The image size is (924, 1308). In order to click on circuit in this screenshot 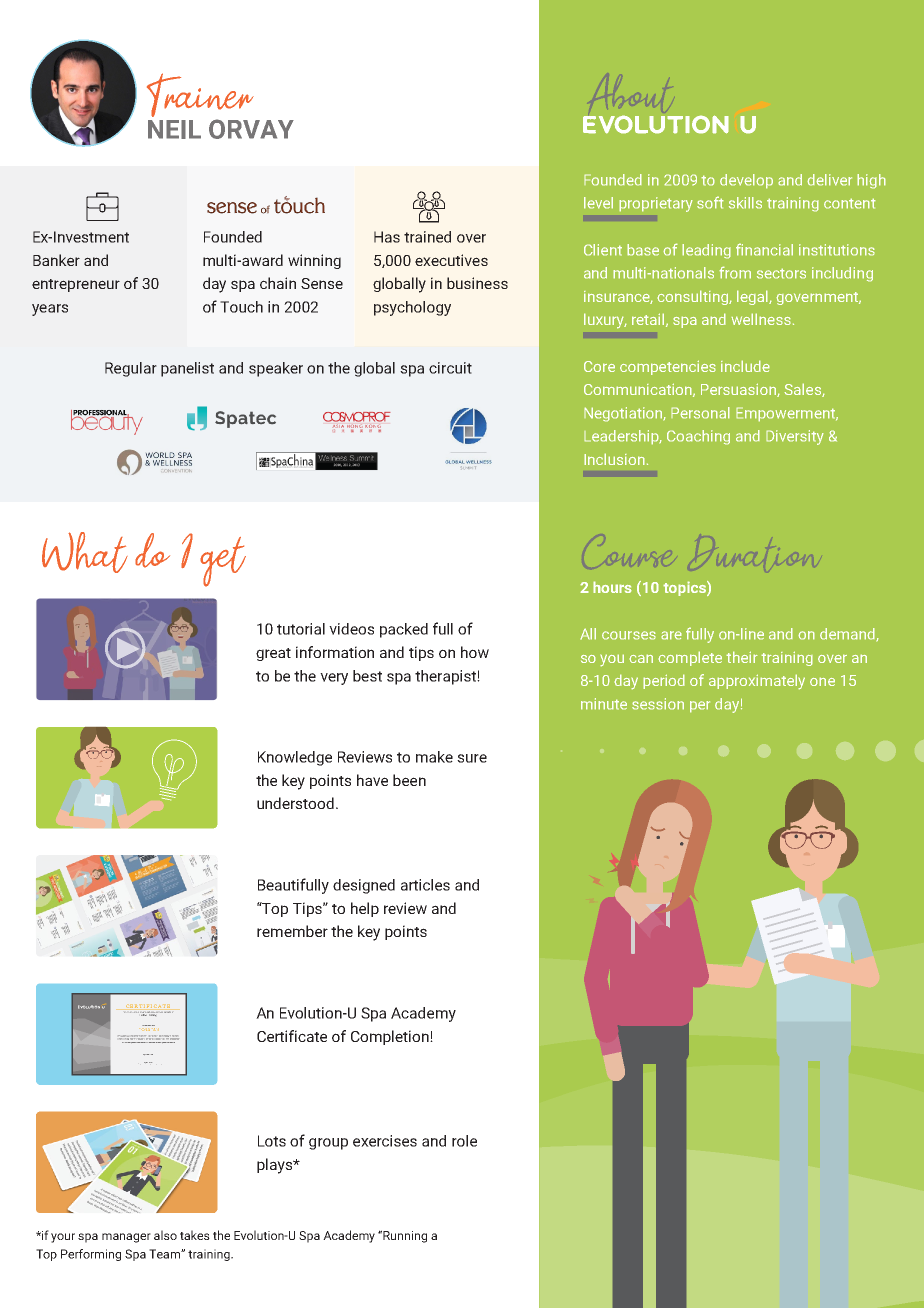, I will do `click(450, 368)`.
